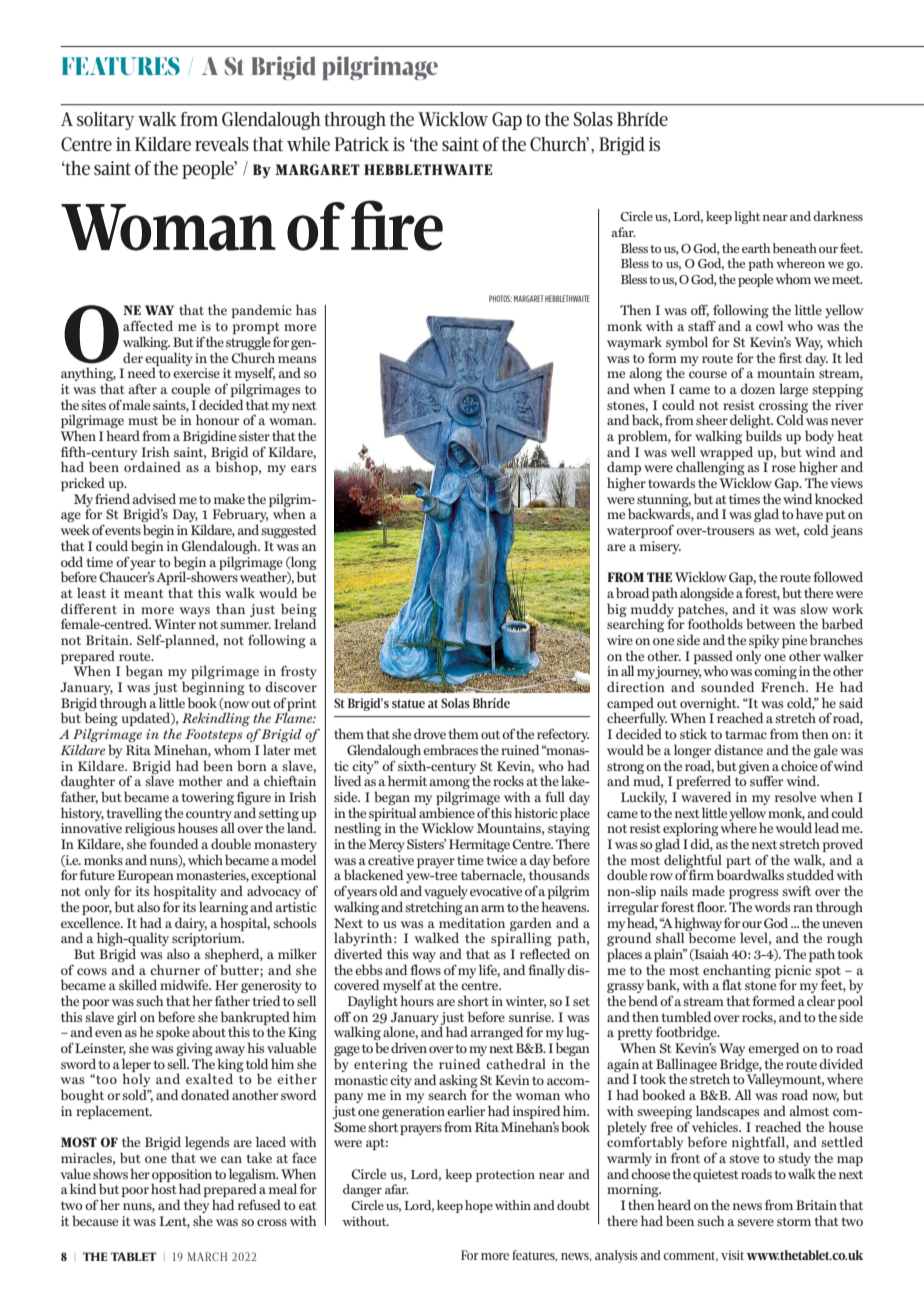  Describe the element at coordinates (838, 216) in the document. I see `darkness` at that location.
